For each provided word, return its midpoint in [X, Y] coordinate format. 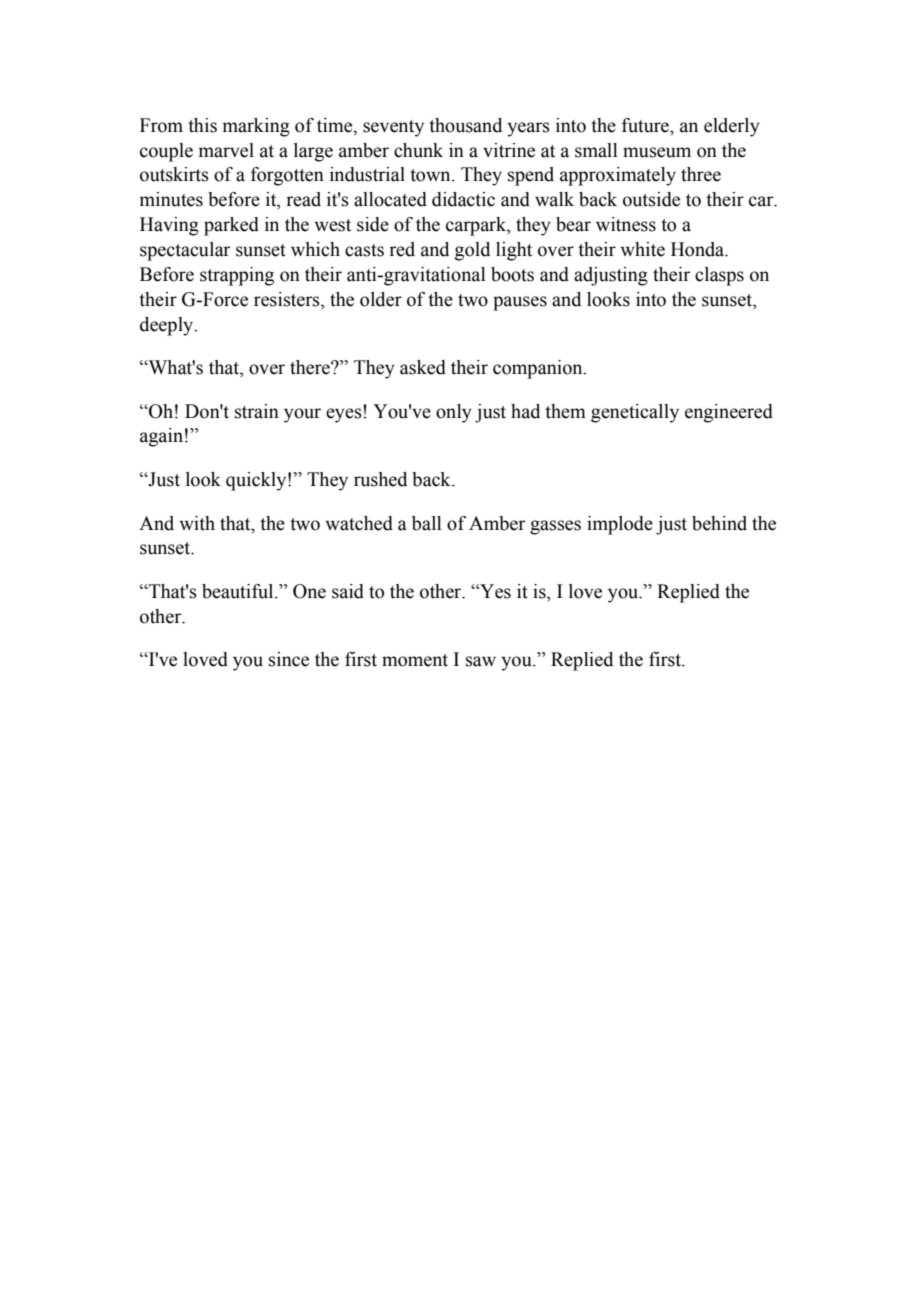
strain [257, 411]
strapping [237, 276]
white [642, 249]
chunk [418, 150]
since [289, 659]
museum [657, 152]
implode [620, 525]
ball [427, 523]
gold [472, 251]
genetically [635, 413]
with [197, 523]
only [454, 413]
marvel [226, 150]
